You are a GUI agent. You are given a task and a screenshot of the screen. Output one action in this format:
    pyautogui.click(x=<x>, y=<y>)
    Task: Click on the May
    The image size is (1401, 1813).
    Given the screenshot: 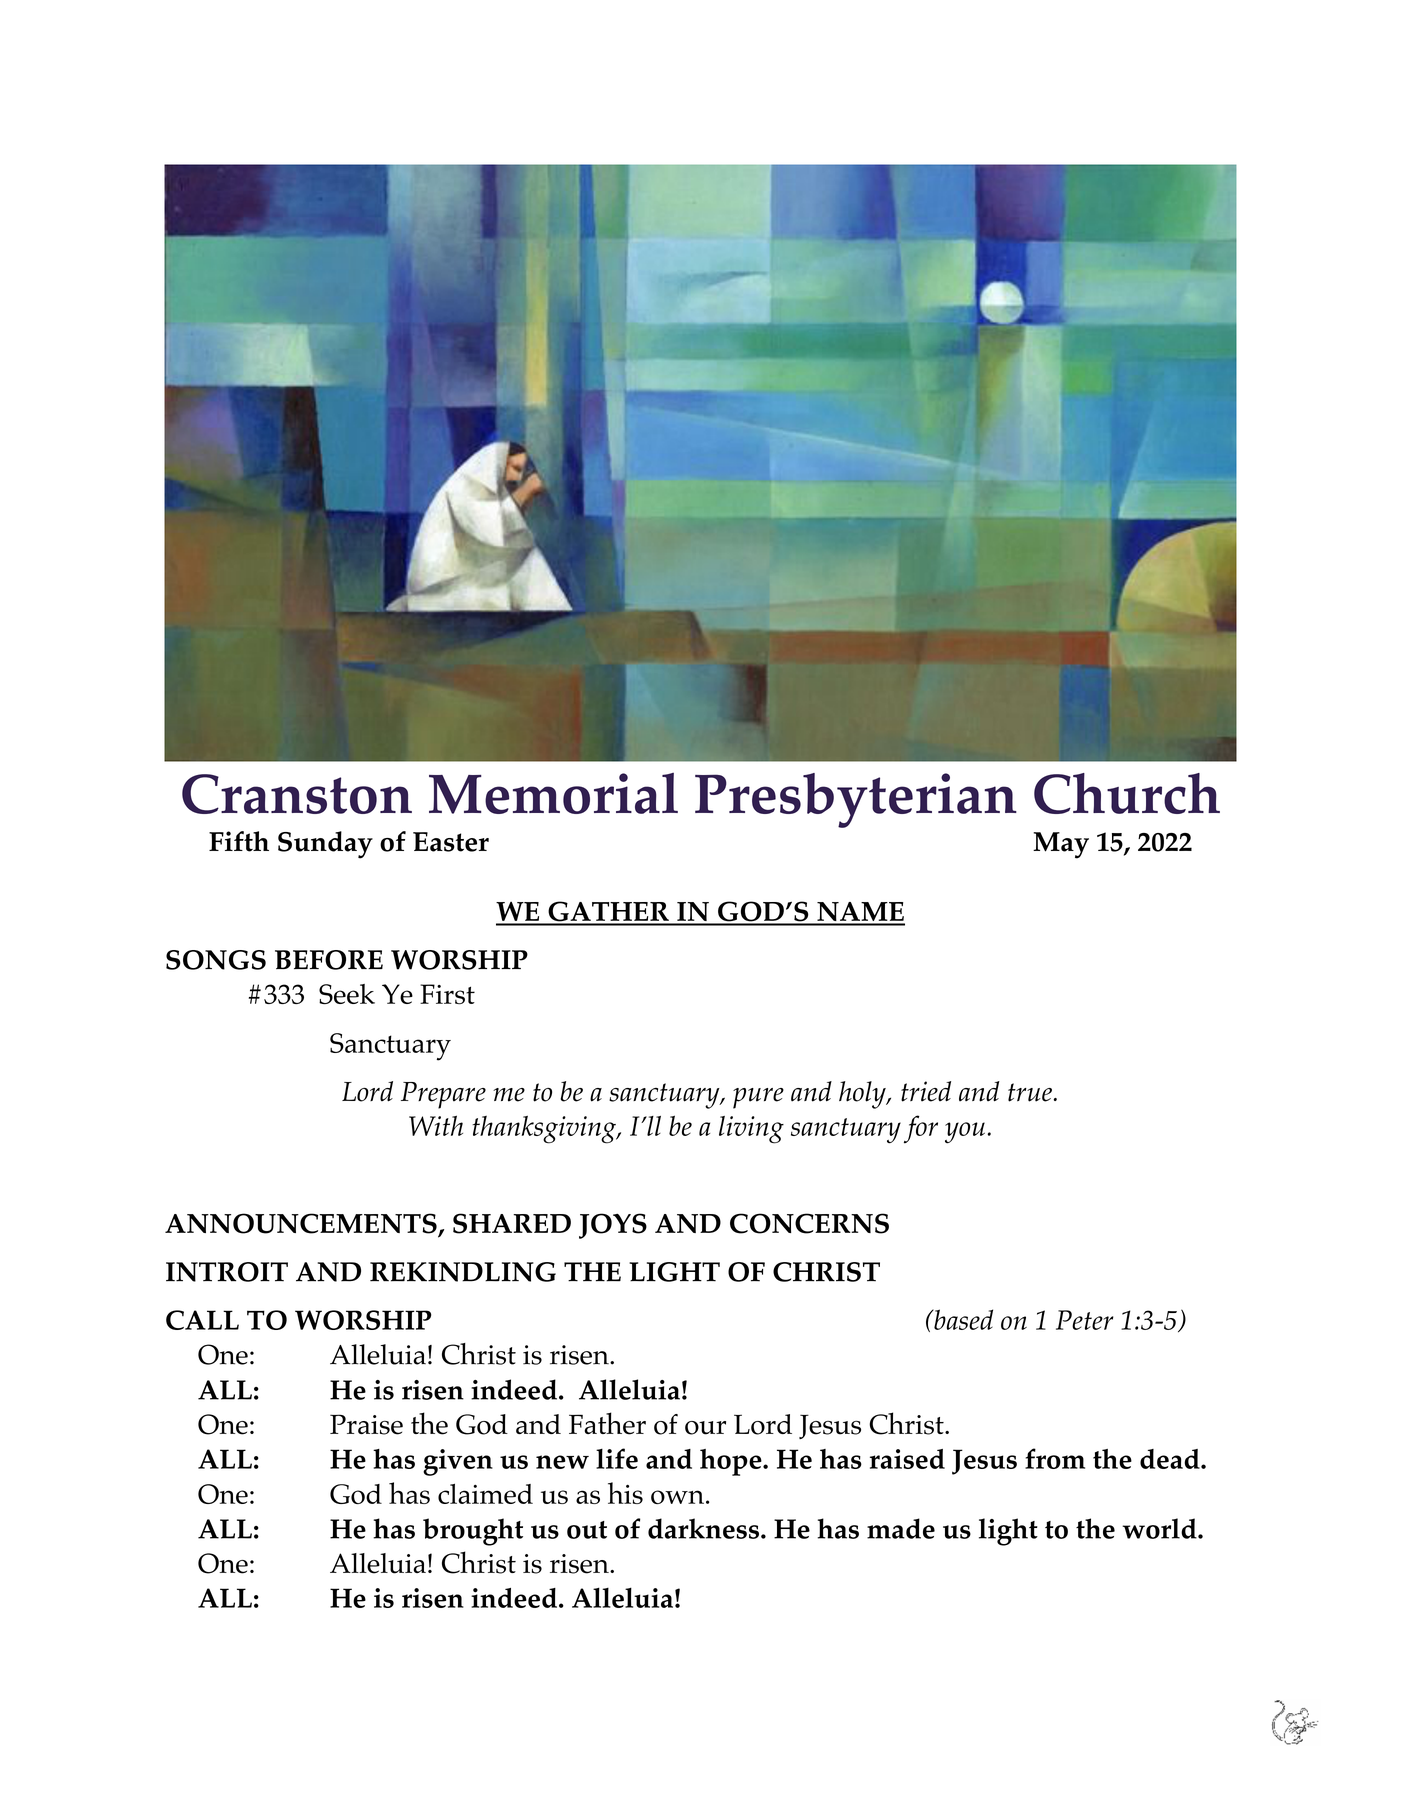 What is the action you would take?
    pyautogui.click(x=1061, y=845)
